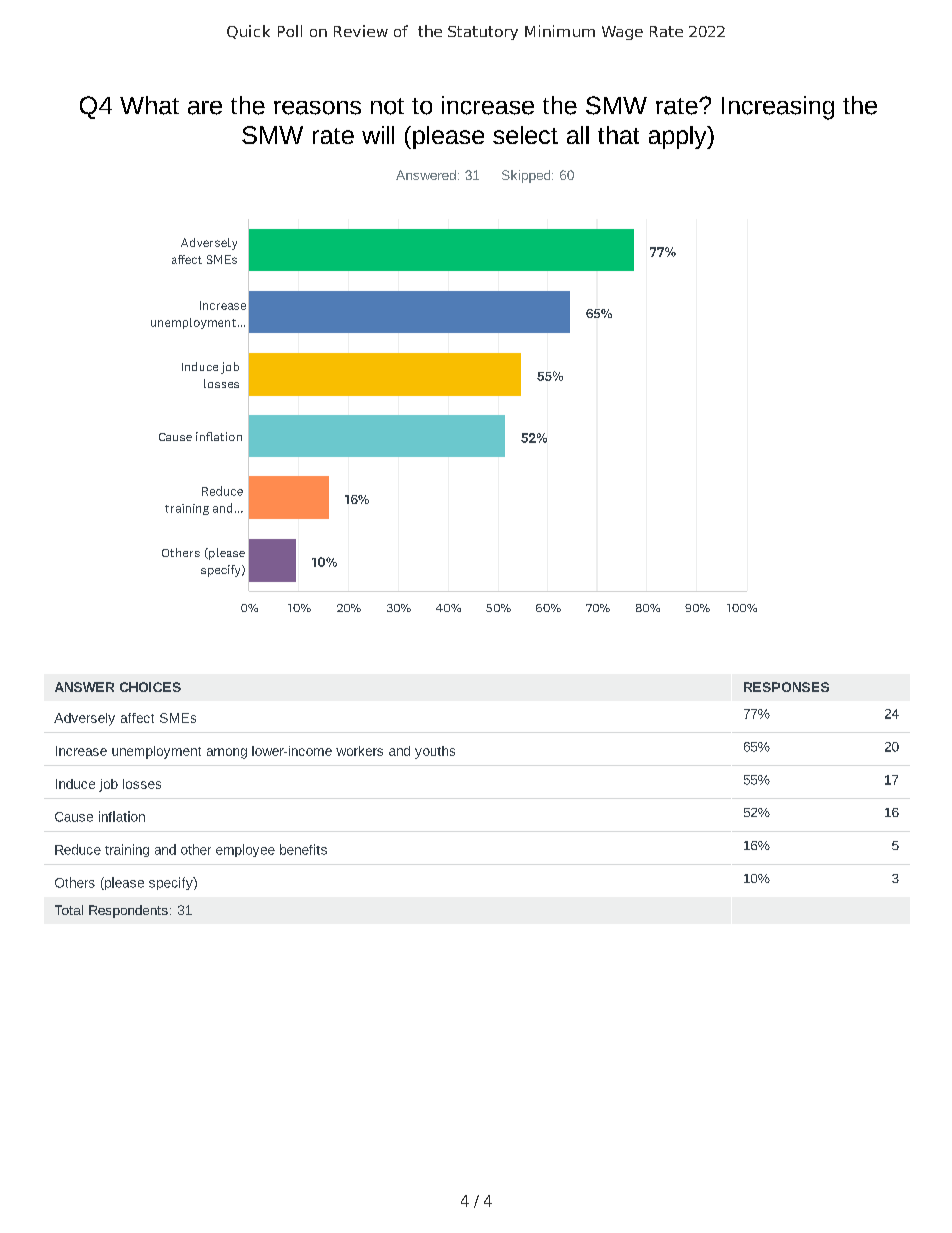  Describe the element at coordinates (483, 33) in the image. I see `Statutory` at that location.
